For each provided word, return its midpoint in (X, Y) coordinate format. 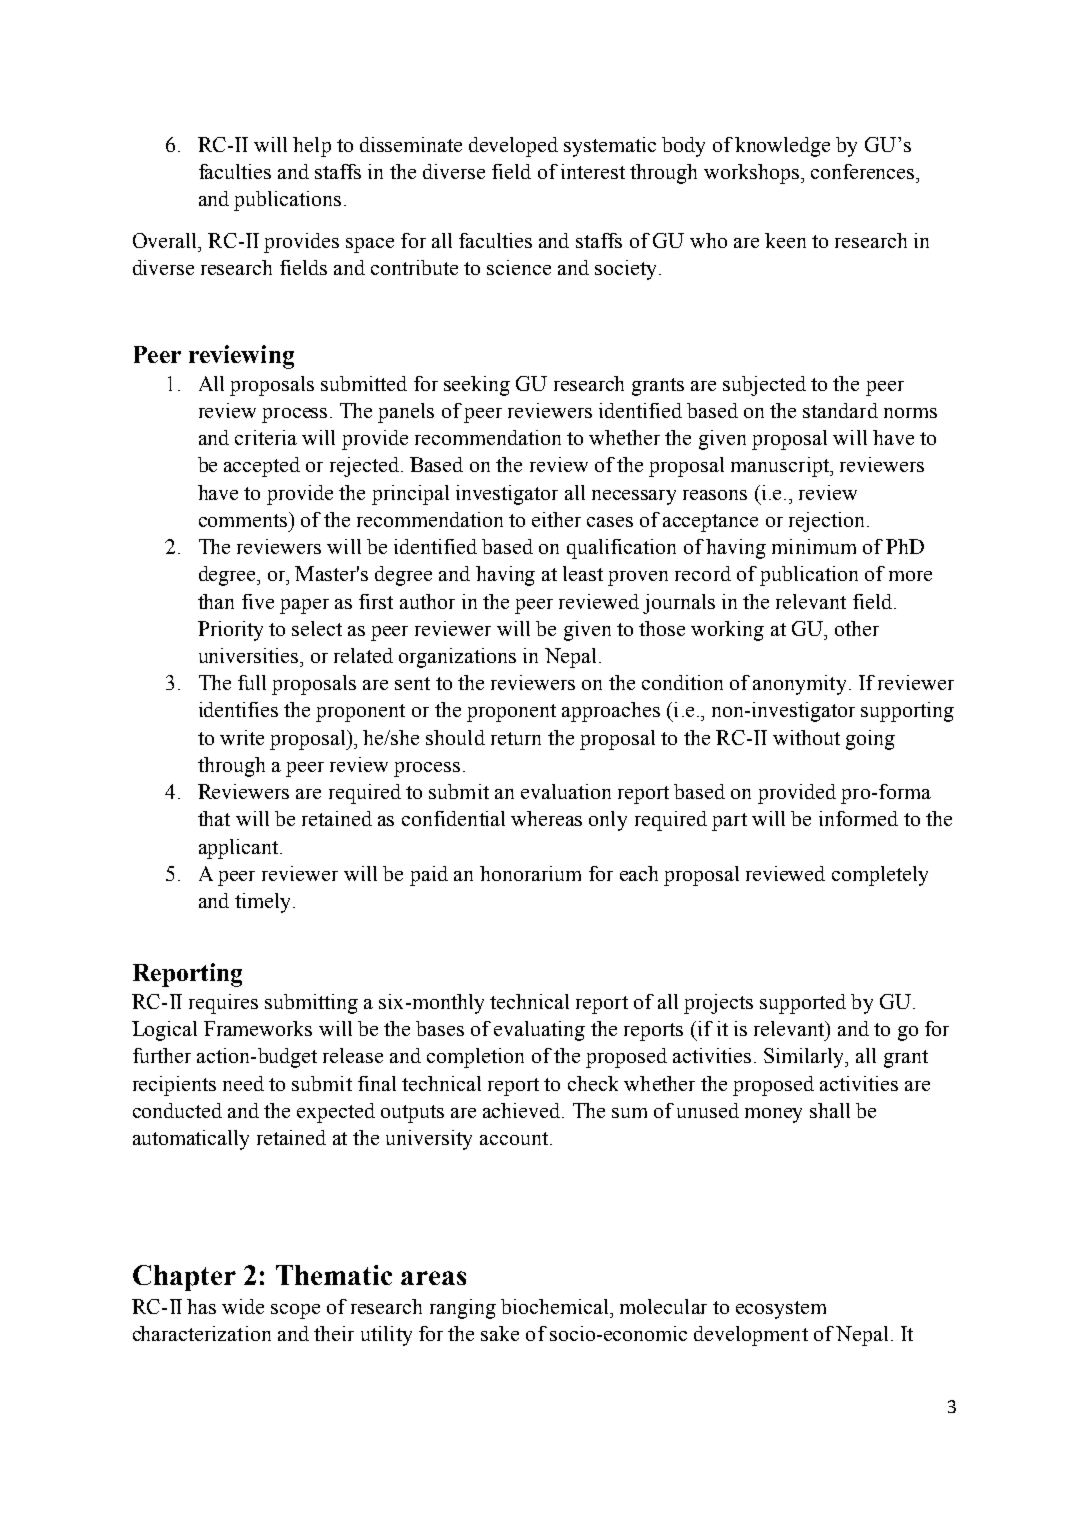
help (312, 147)
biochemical (556, 1306)
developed (513, 147)
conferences (864, 171)
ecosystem (781, 1310)
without (806, 737)
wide (243, 1306)
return (516, 738)
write (242, 737)
